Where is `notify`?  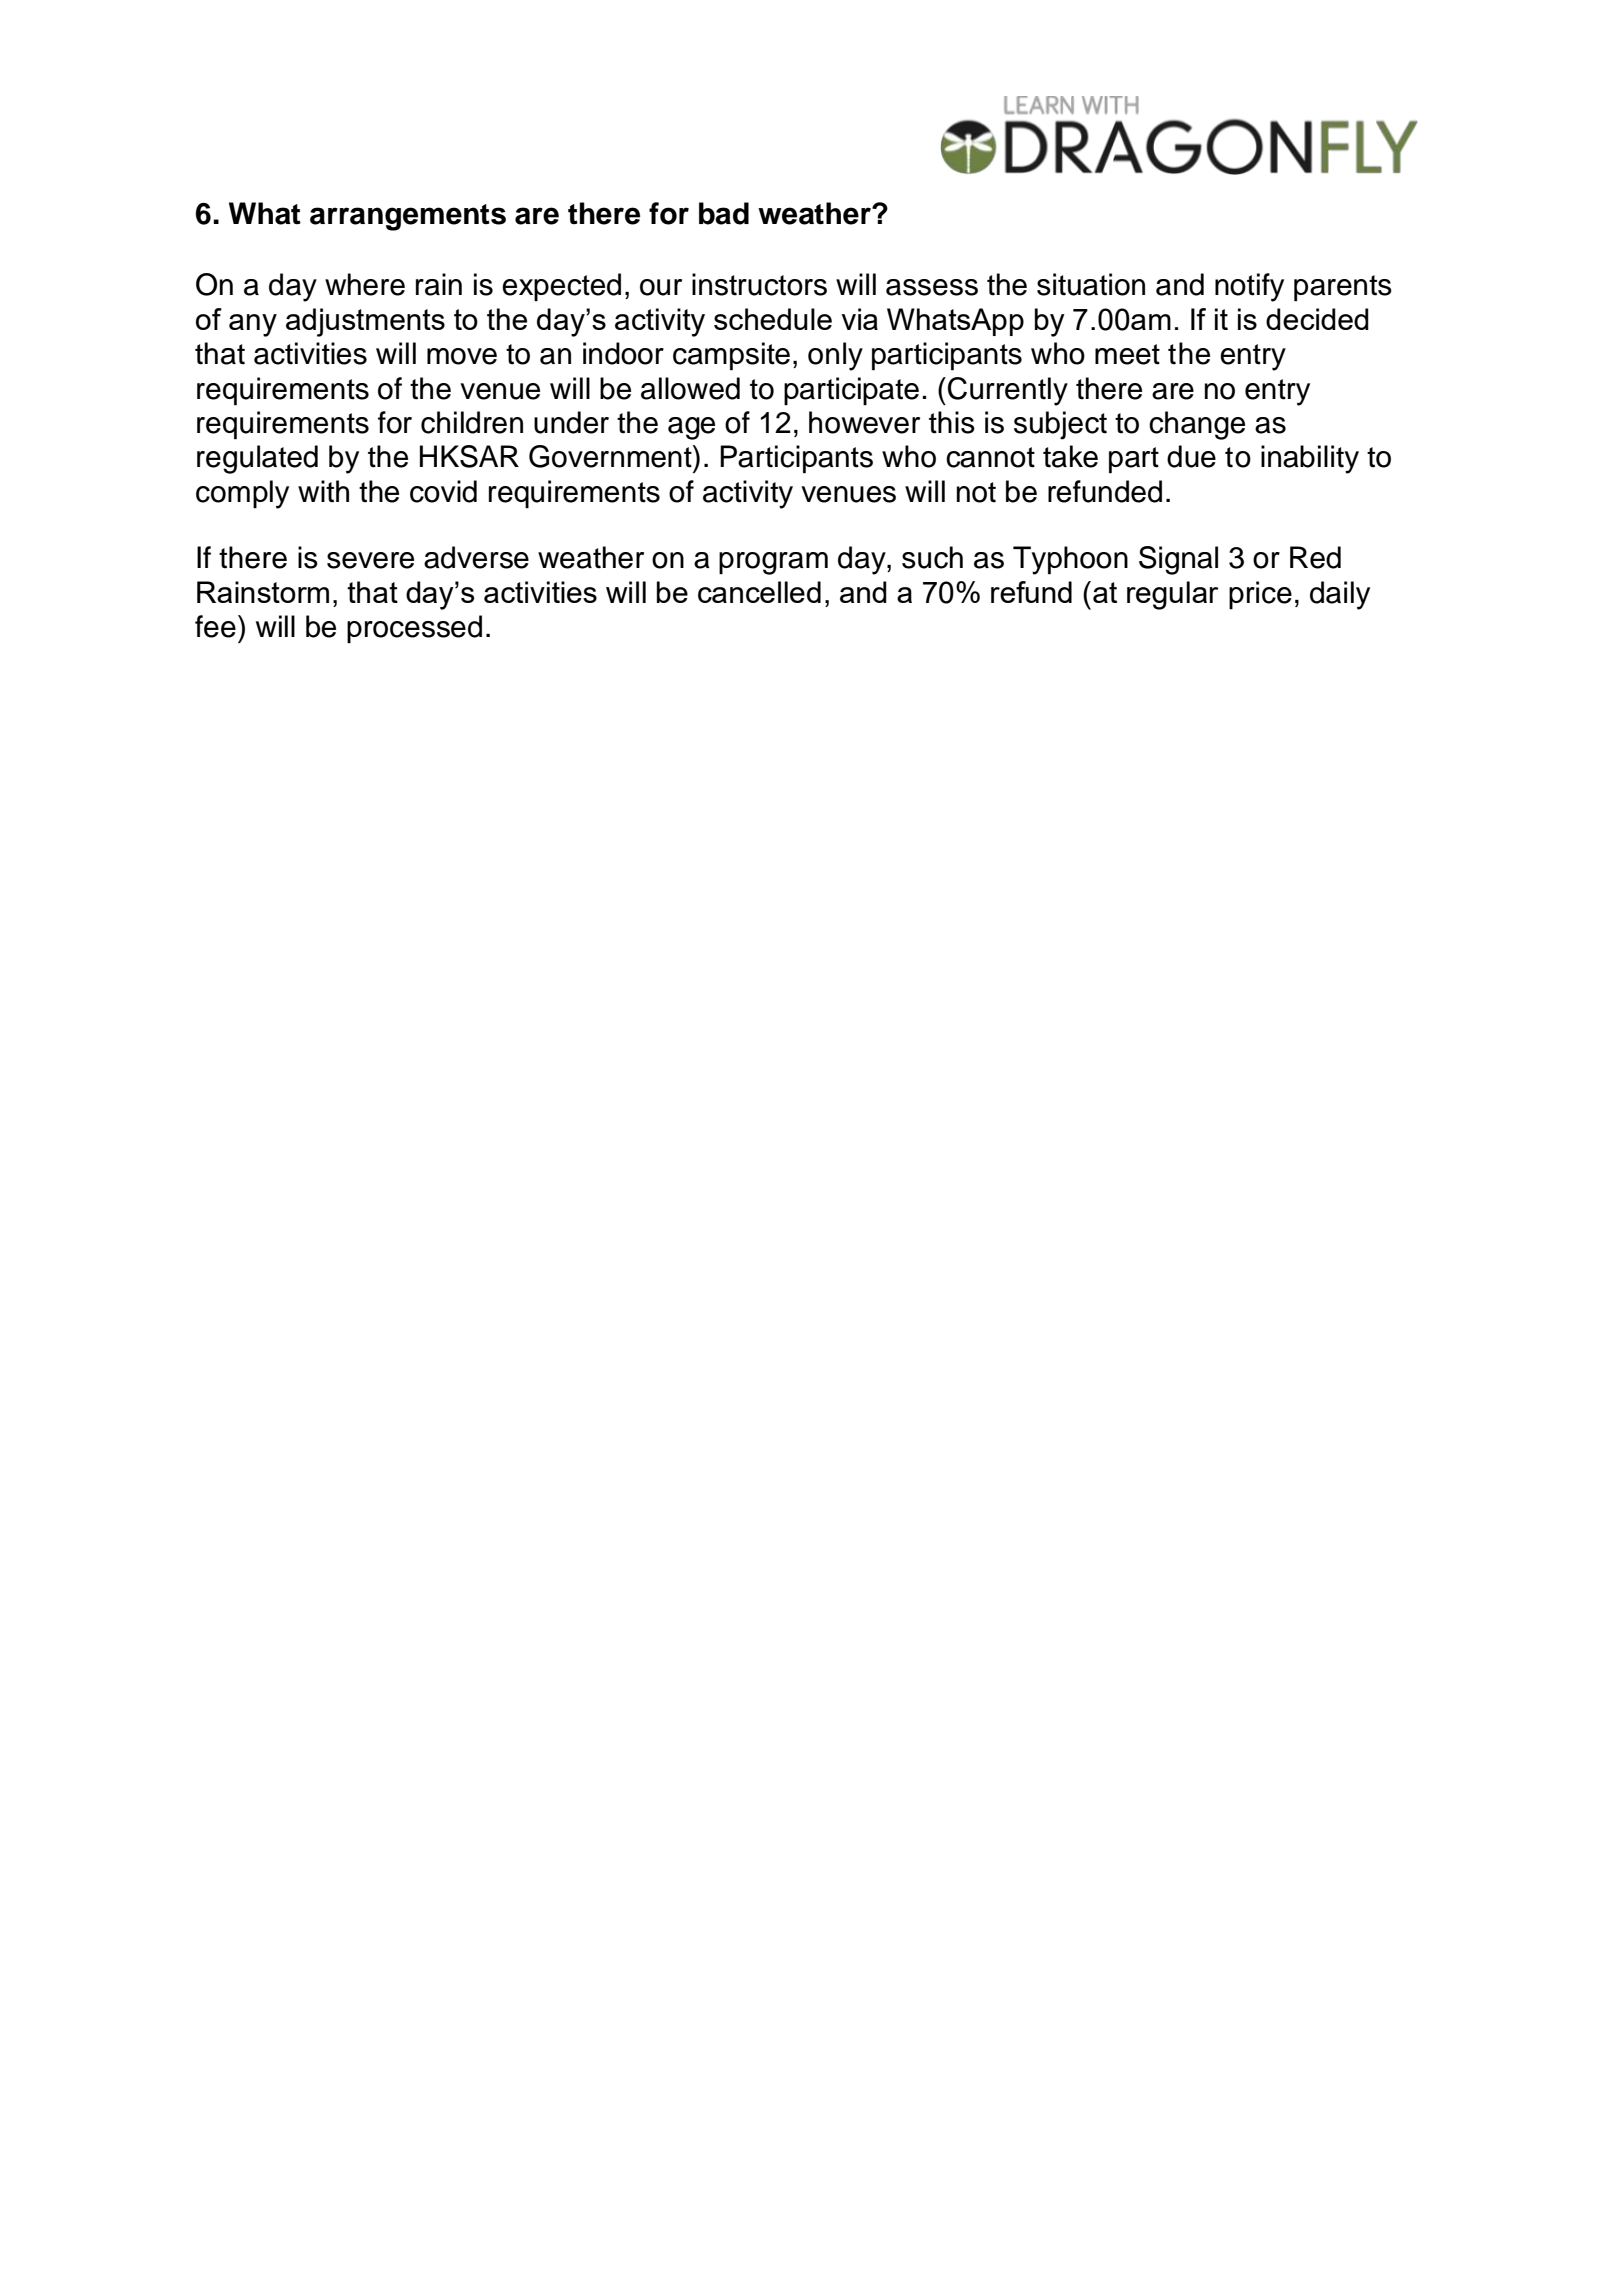
notify is located at coordinates (1249, 287).
